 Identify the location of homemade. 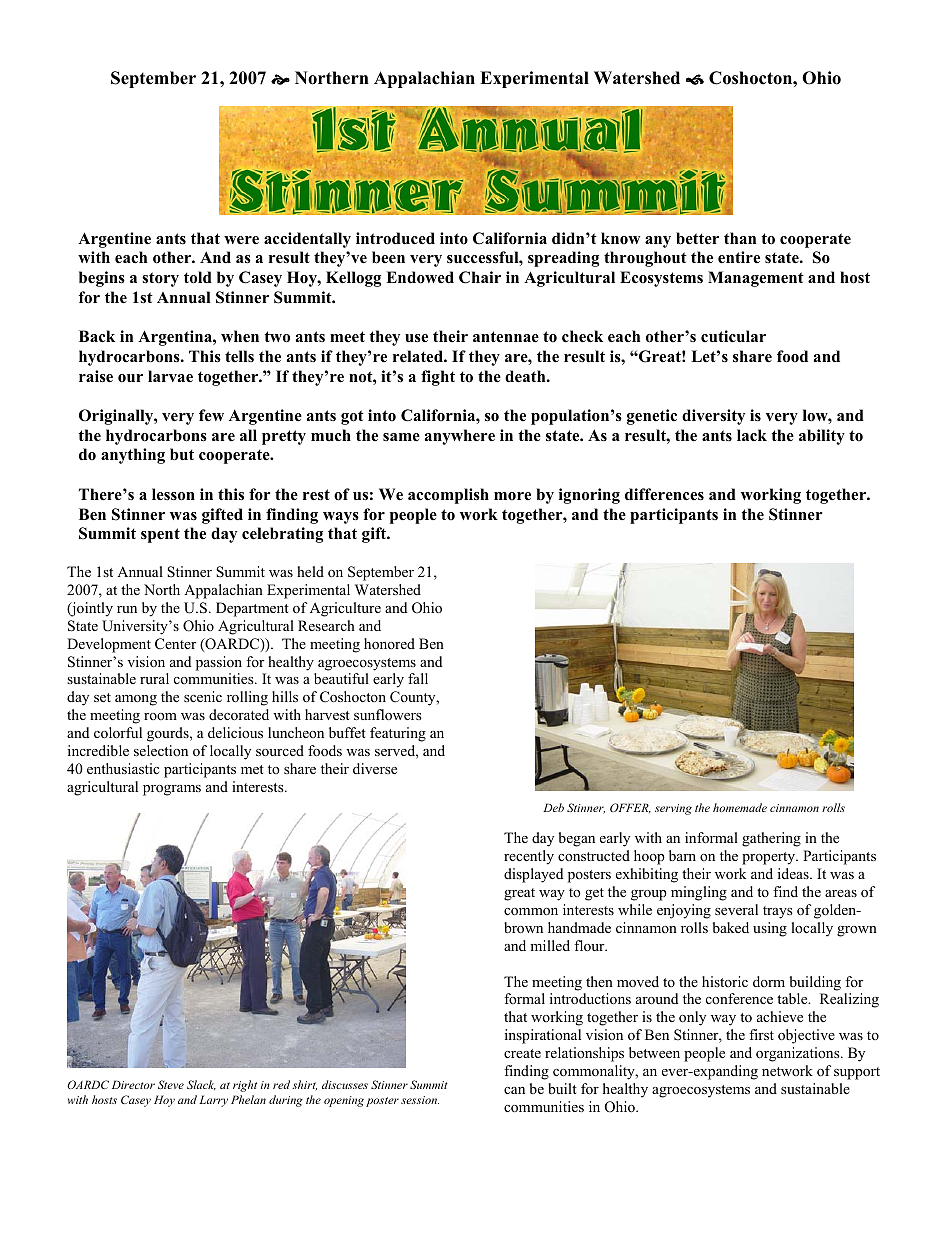
(740, 807).
